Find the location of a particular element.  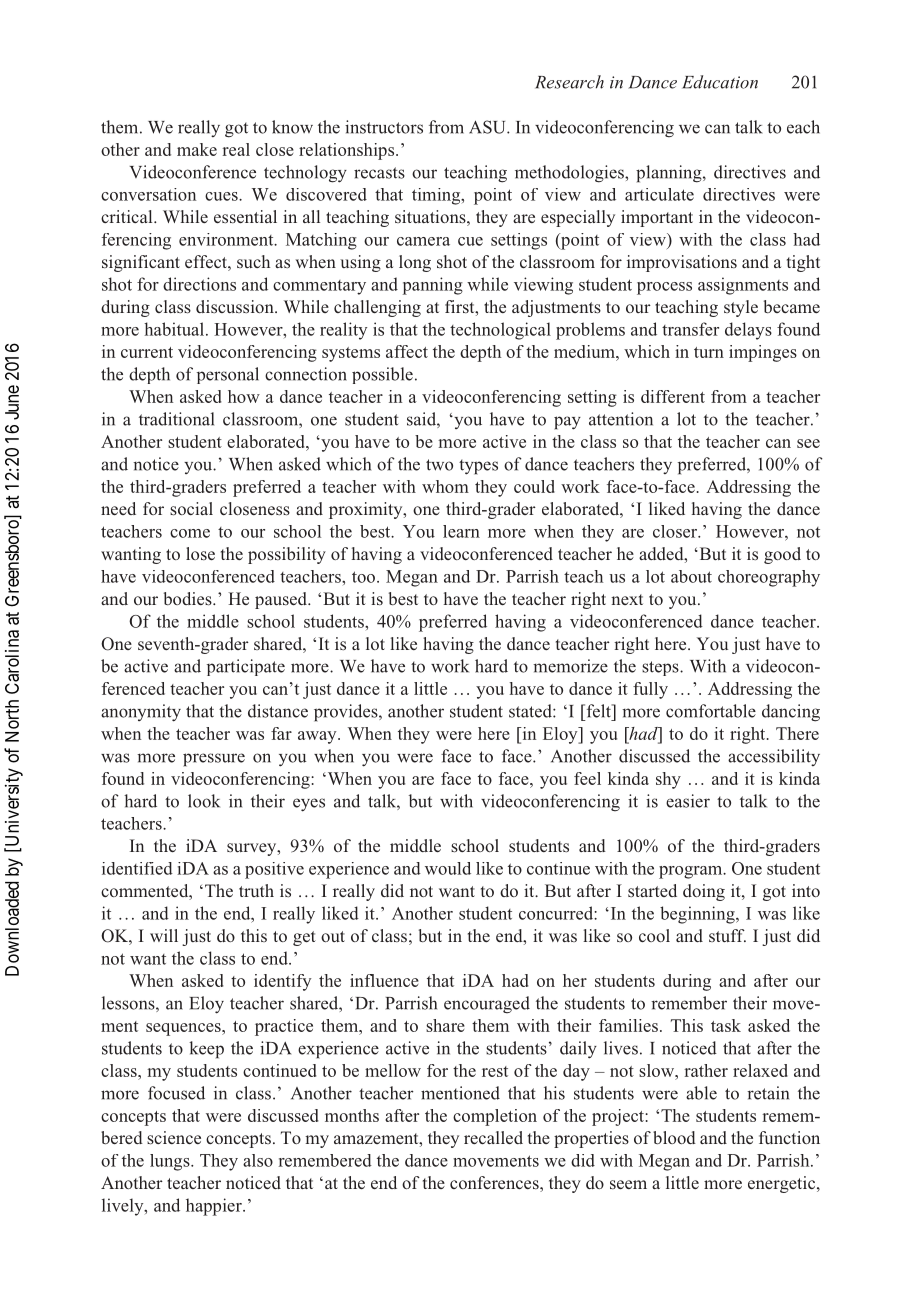

beginning is located at coordinates (698, 915).
